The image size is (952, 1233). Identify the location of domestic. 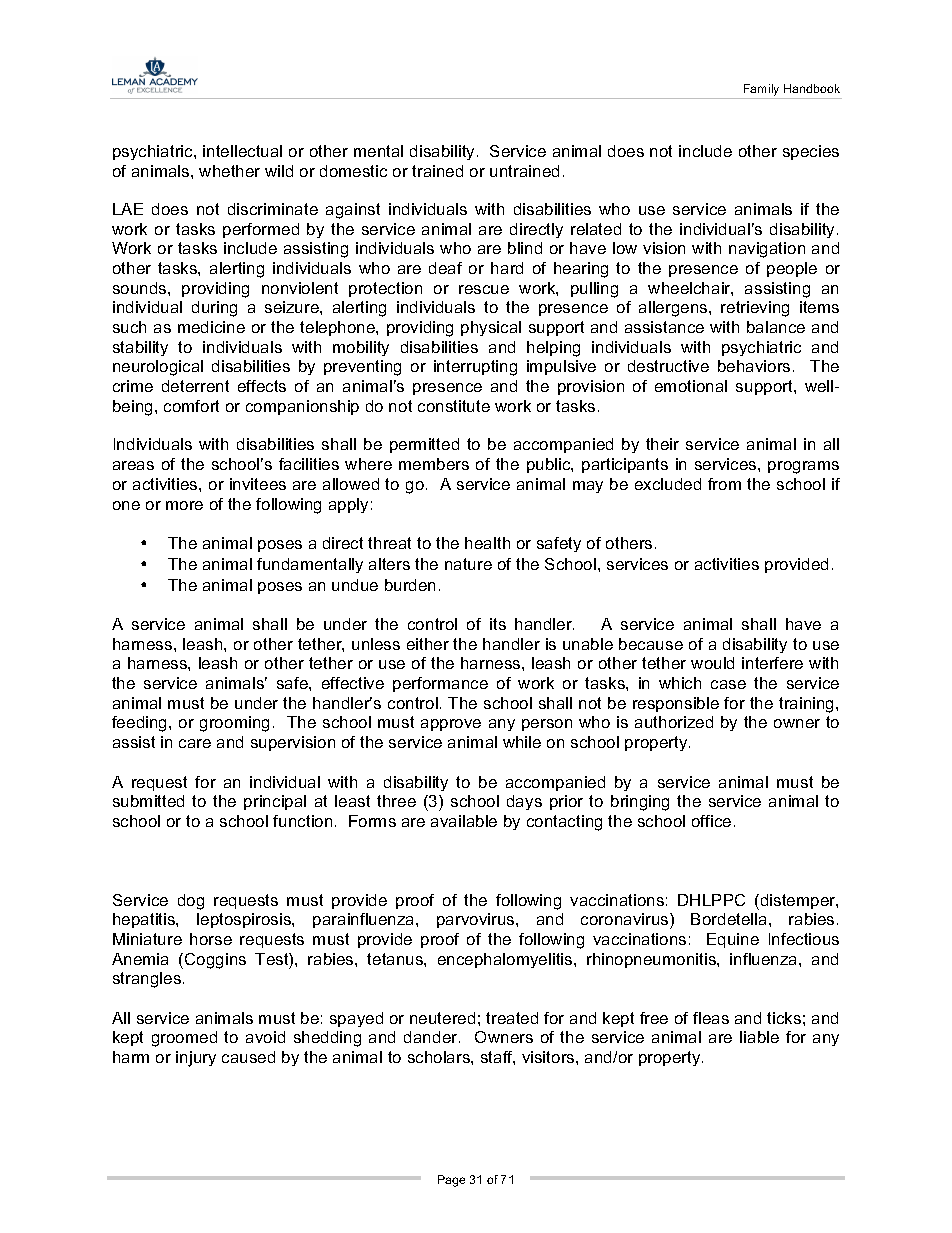
(353, 171).
